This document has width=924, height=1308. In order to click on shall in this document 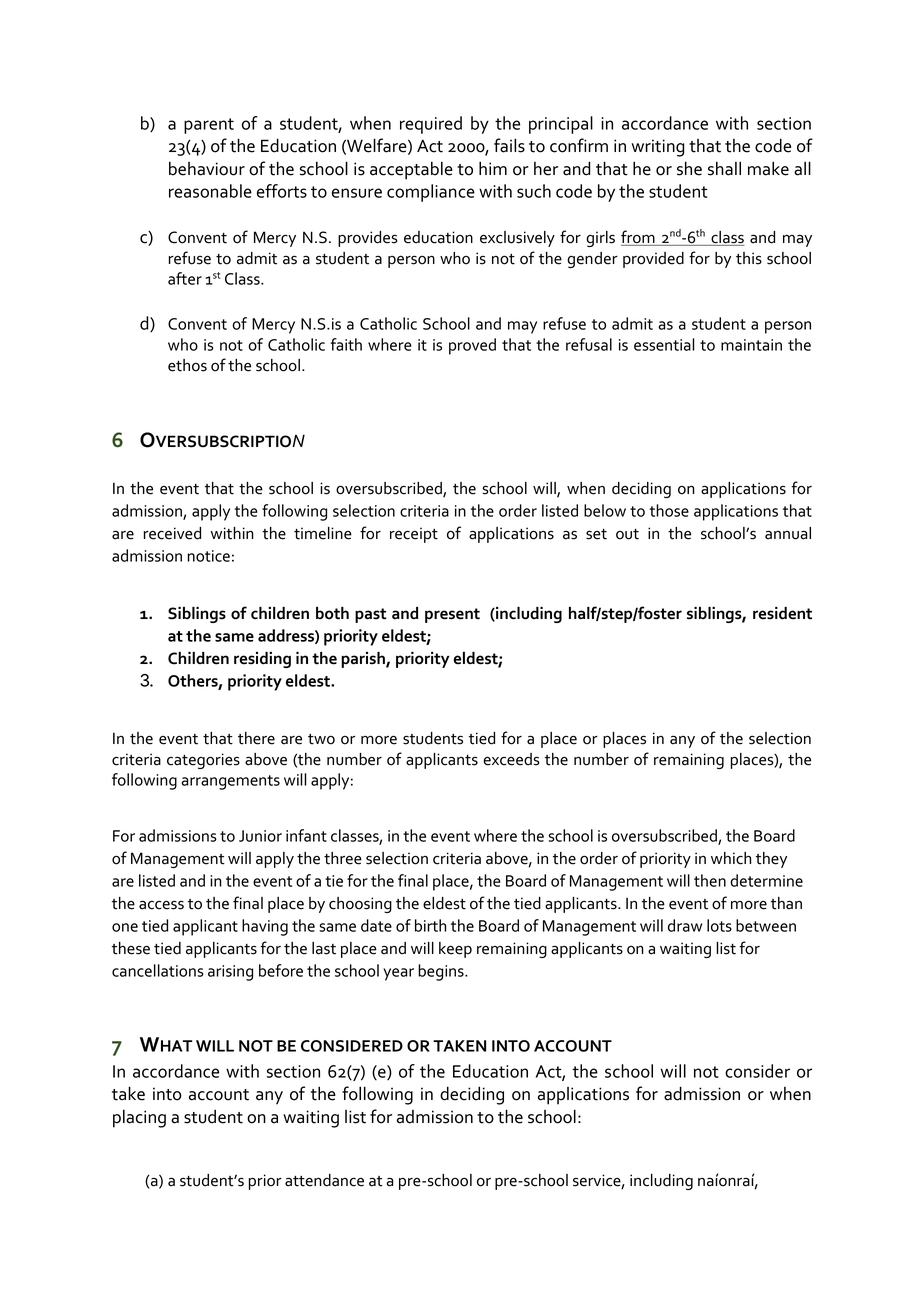, I will do `click(724, 168)`.
